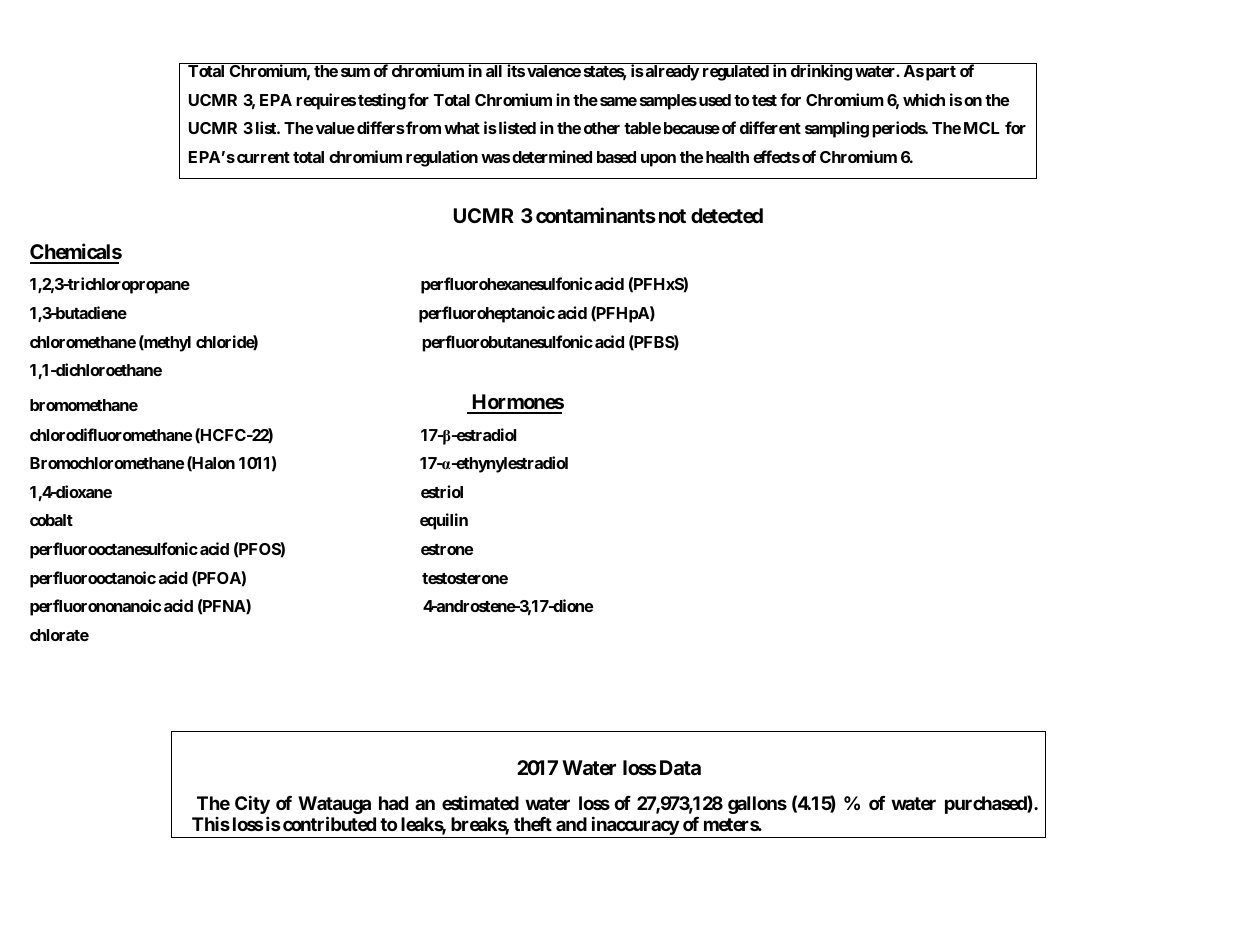 The width and height of the document is (1233, 952). I want to click on health, so click(727, 157).
